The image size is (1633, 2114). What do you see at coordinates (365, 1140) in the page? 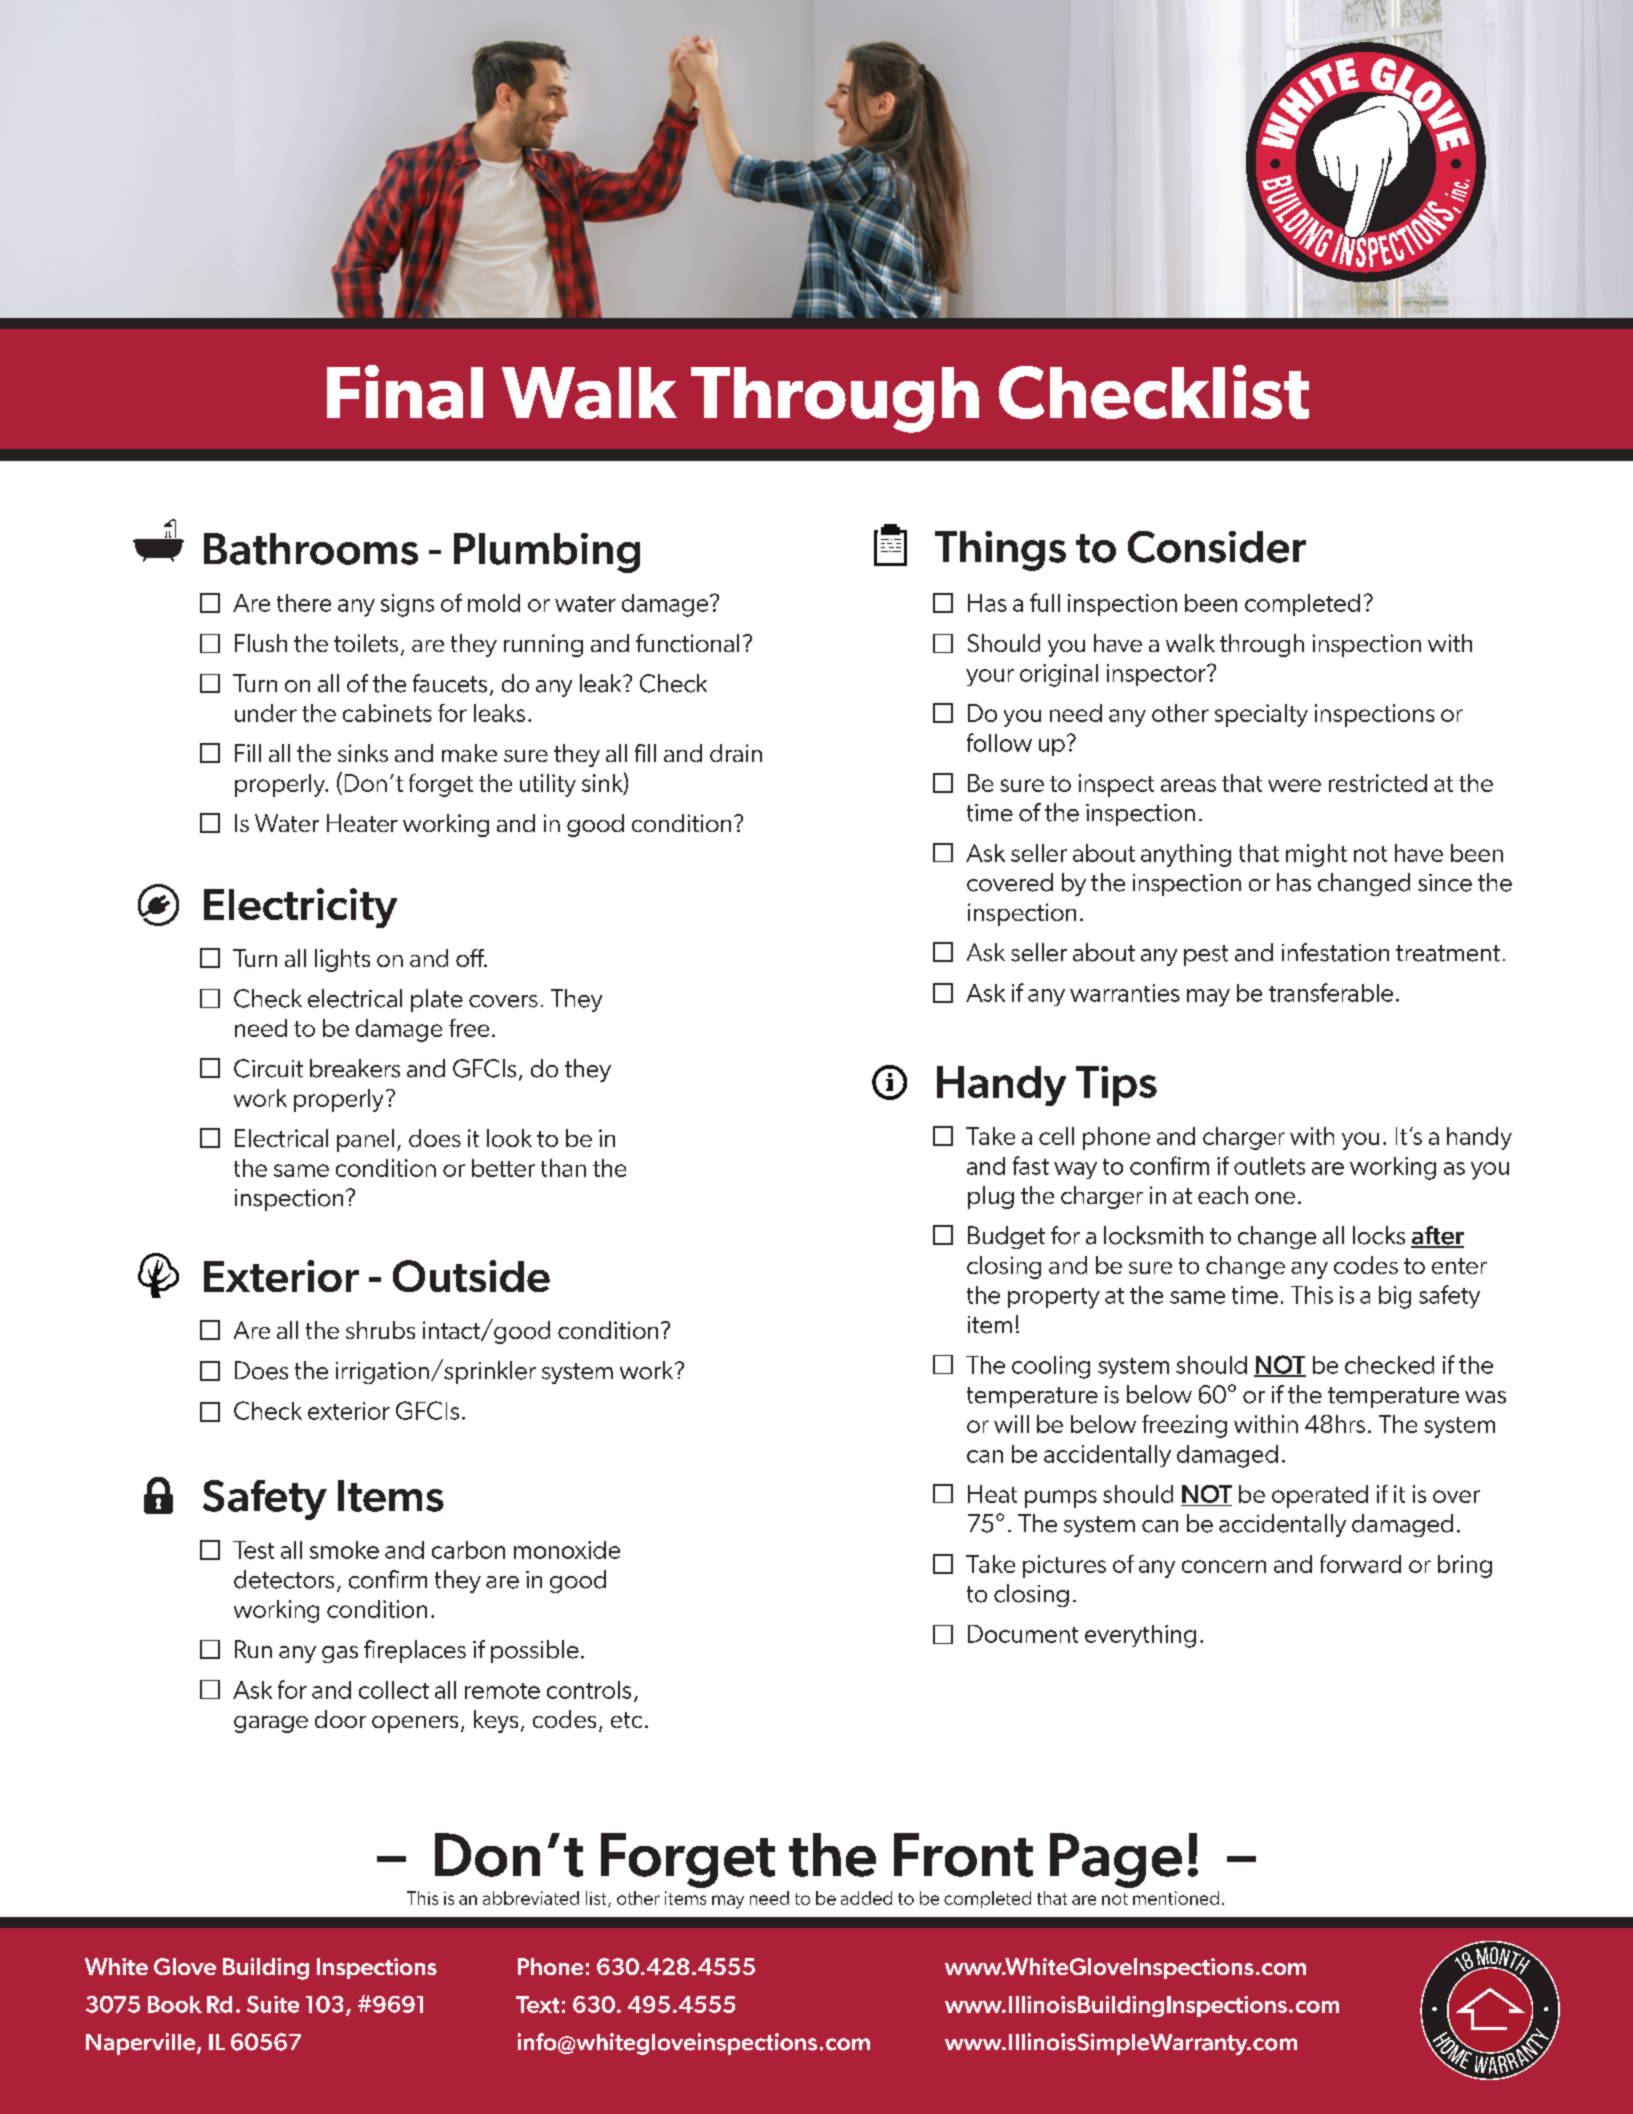
I see `panel` at bounding box center [365, 1140].
